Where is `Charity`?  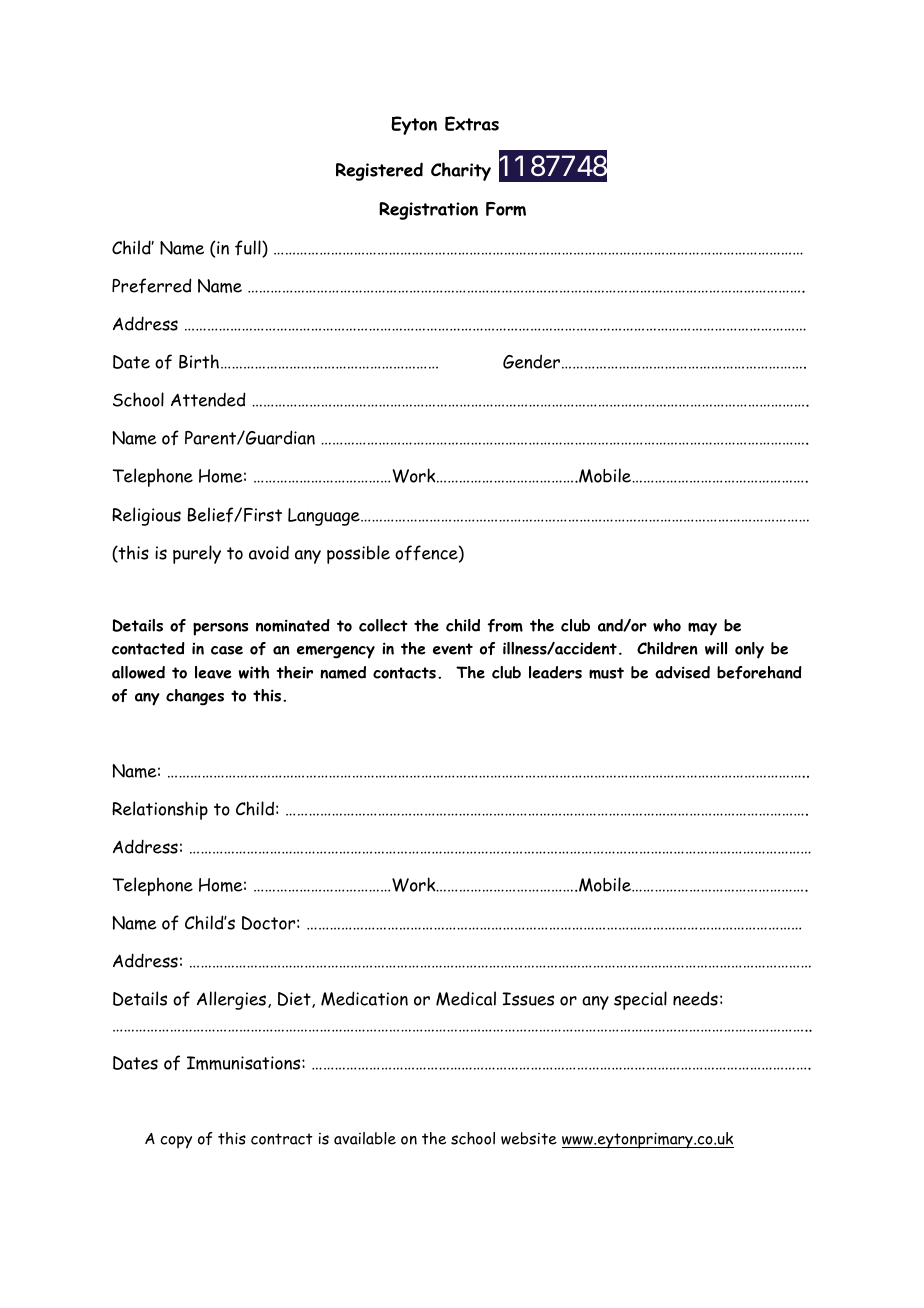 Charity is located at coordinates (461, 171).
